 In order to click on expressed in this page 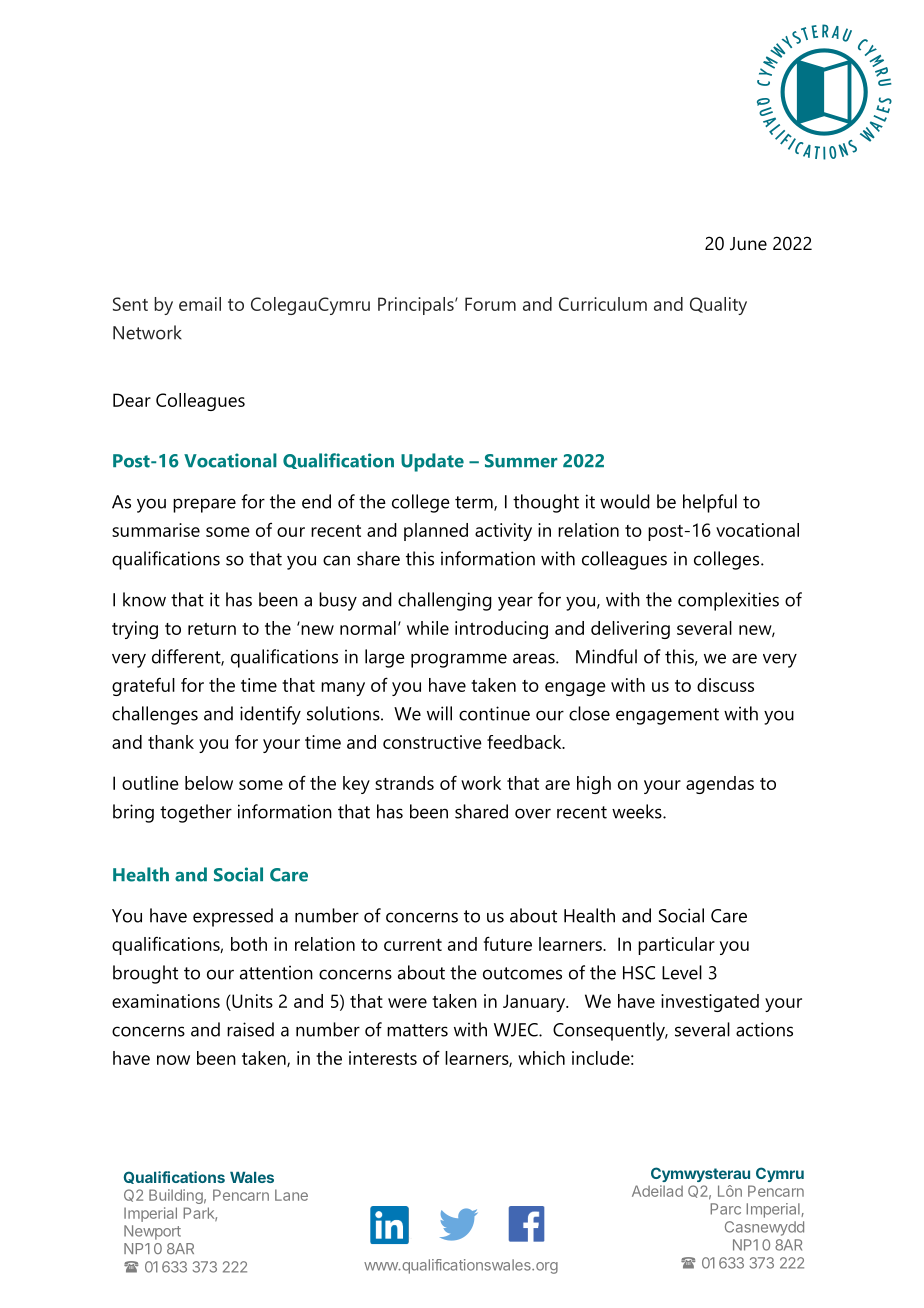, I will do `click(233, 917)`.
